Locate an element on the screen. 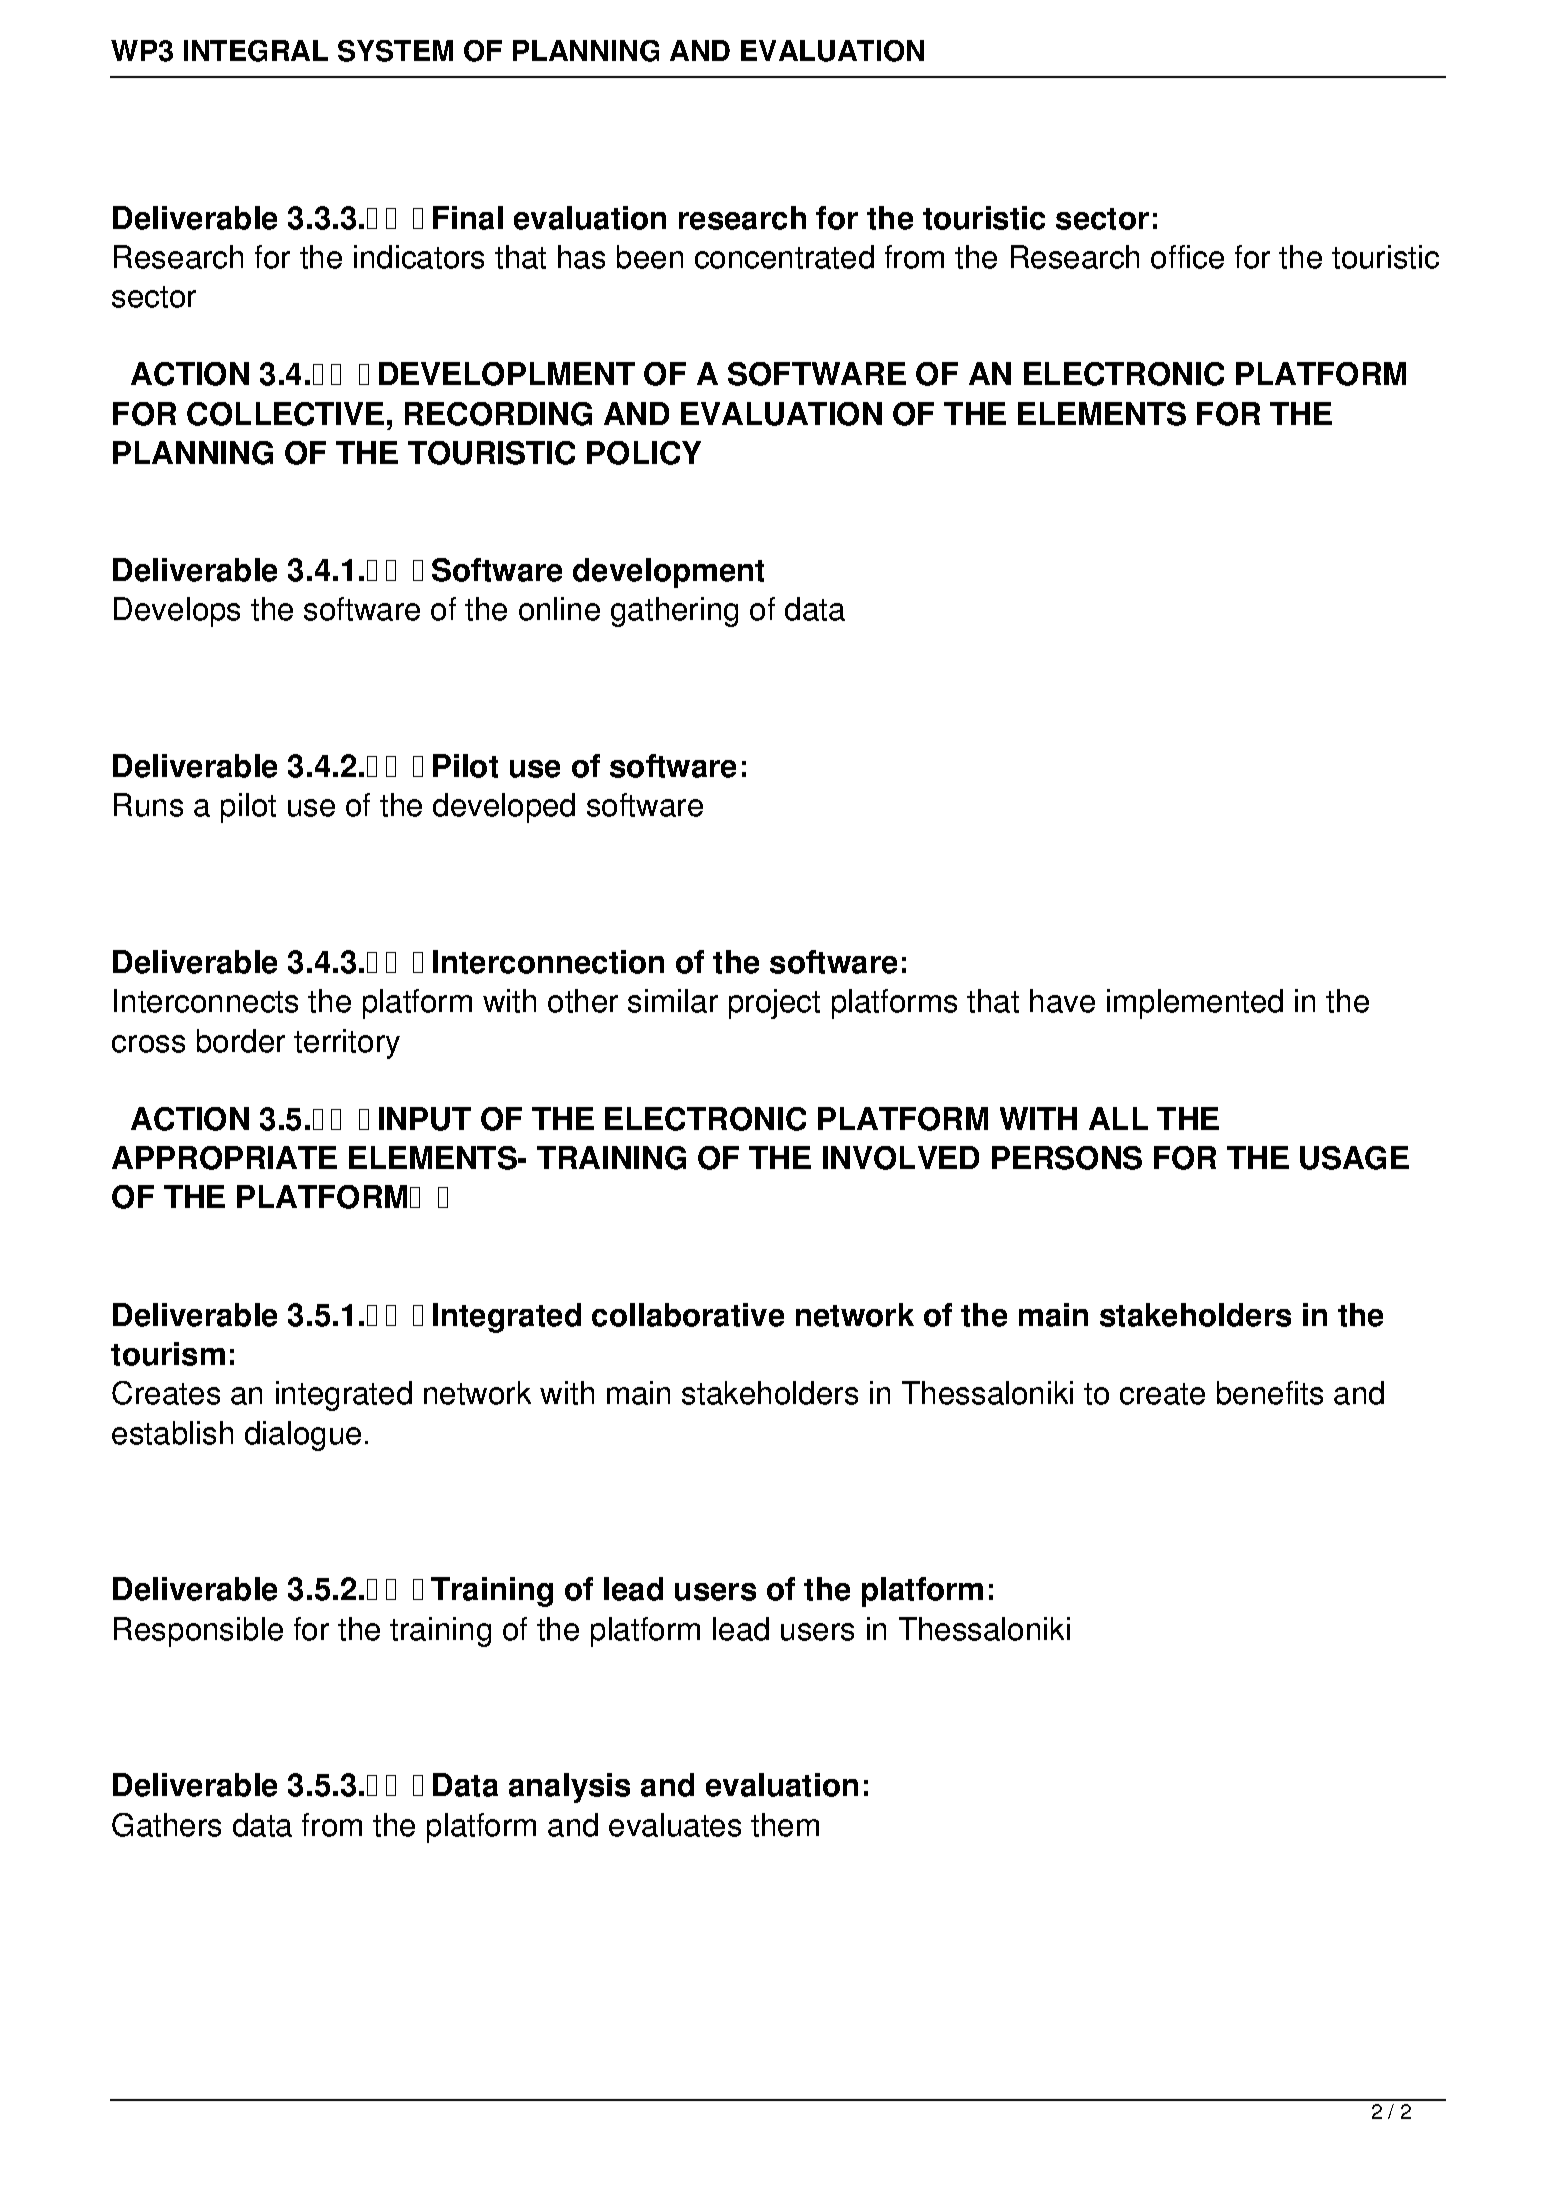 Image resolution: width=1556 pixels, height=2200 pixels. office is located at coordinates (1187, 257).
